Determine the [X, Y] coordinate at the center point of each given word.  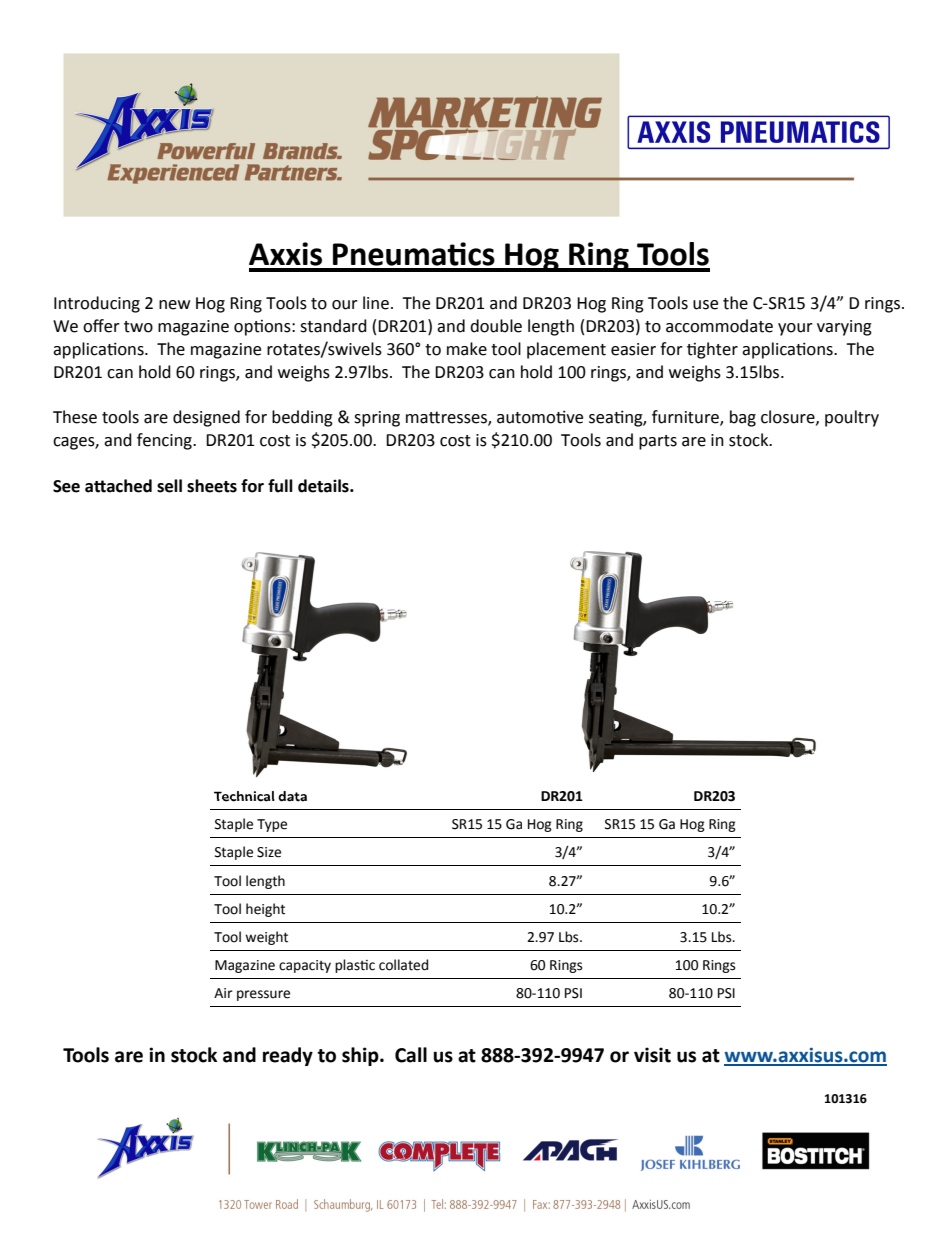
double [496, 326]
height [265, 910]
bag [743, 418]
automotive [540, 417]
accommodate [719, 326]
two [138, 327]
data [292, 796]
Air [223, 993]
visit [652, 1055]
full [280, 486]
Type [272, 825]
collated [403, 965]
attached [118, 486]
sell [169, 486]
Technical [244, 796]
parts [658, 442]
